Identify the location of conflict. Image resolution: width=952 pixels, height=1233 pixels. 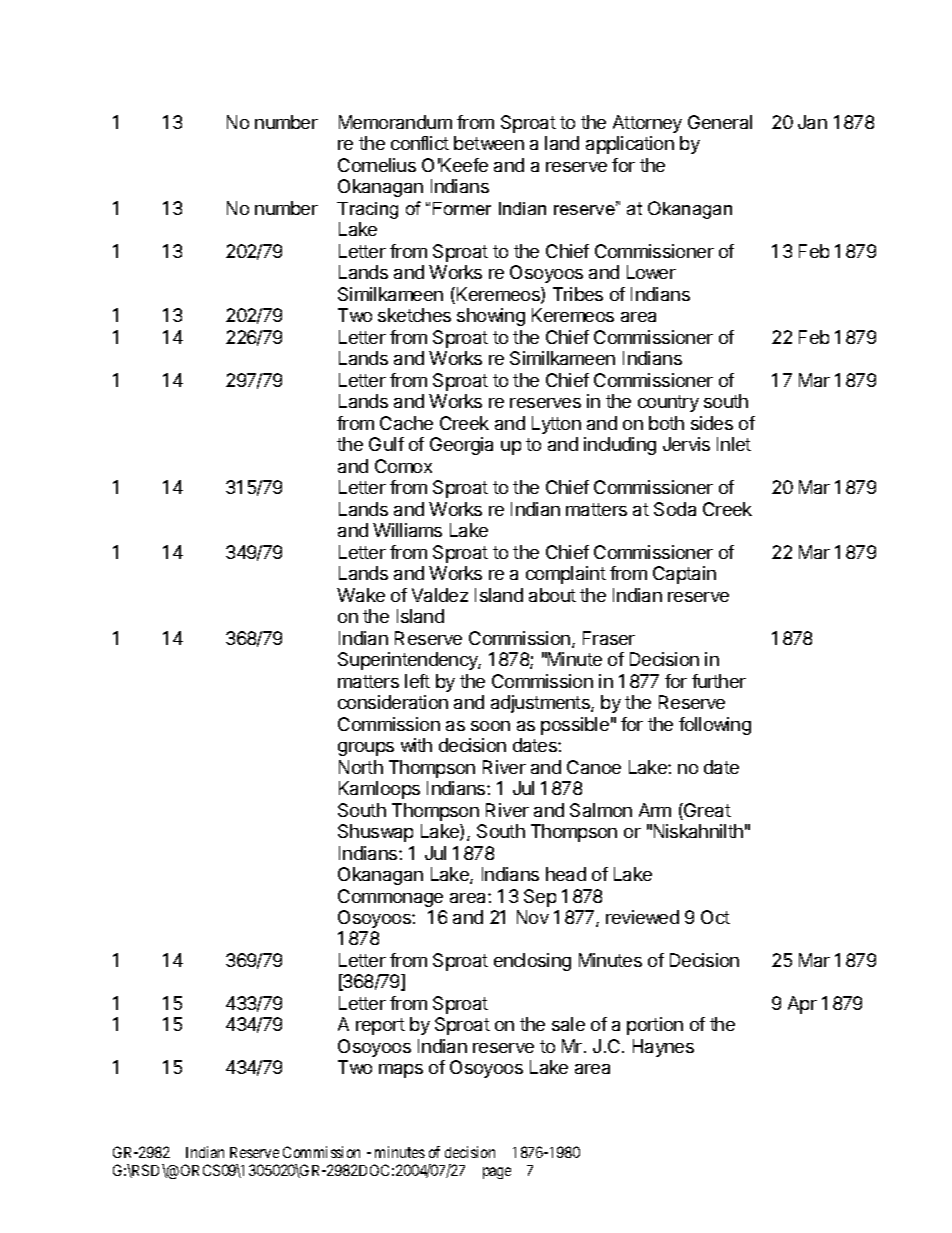
(420, 143).
